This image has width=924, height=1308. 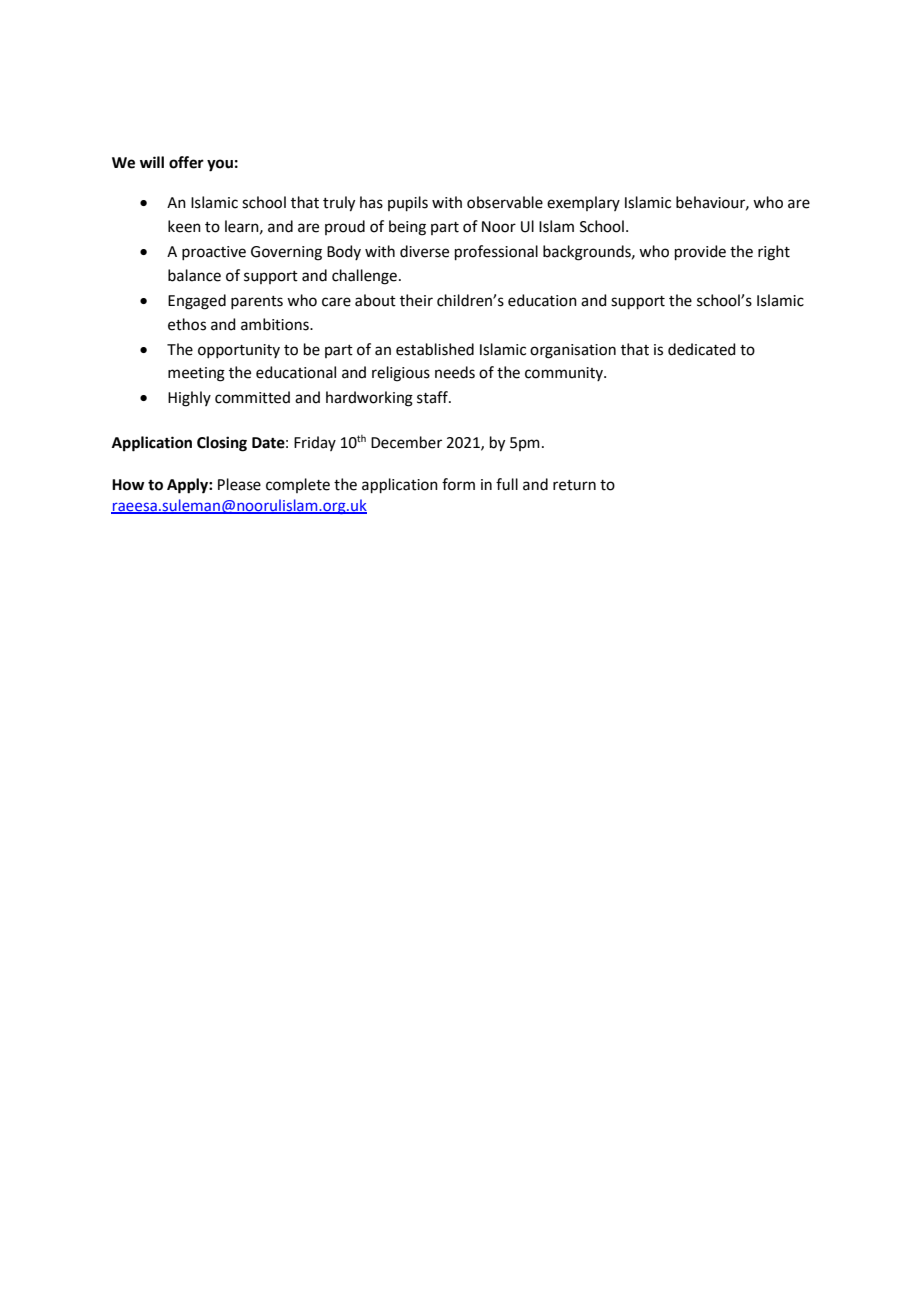 What do you see at coordinates (700, 252) in the image?
I see `provide` at bounding box center [700, 252].
